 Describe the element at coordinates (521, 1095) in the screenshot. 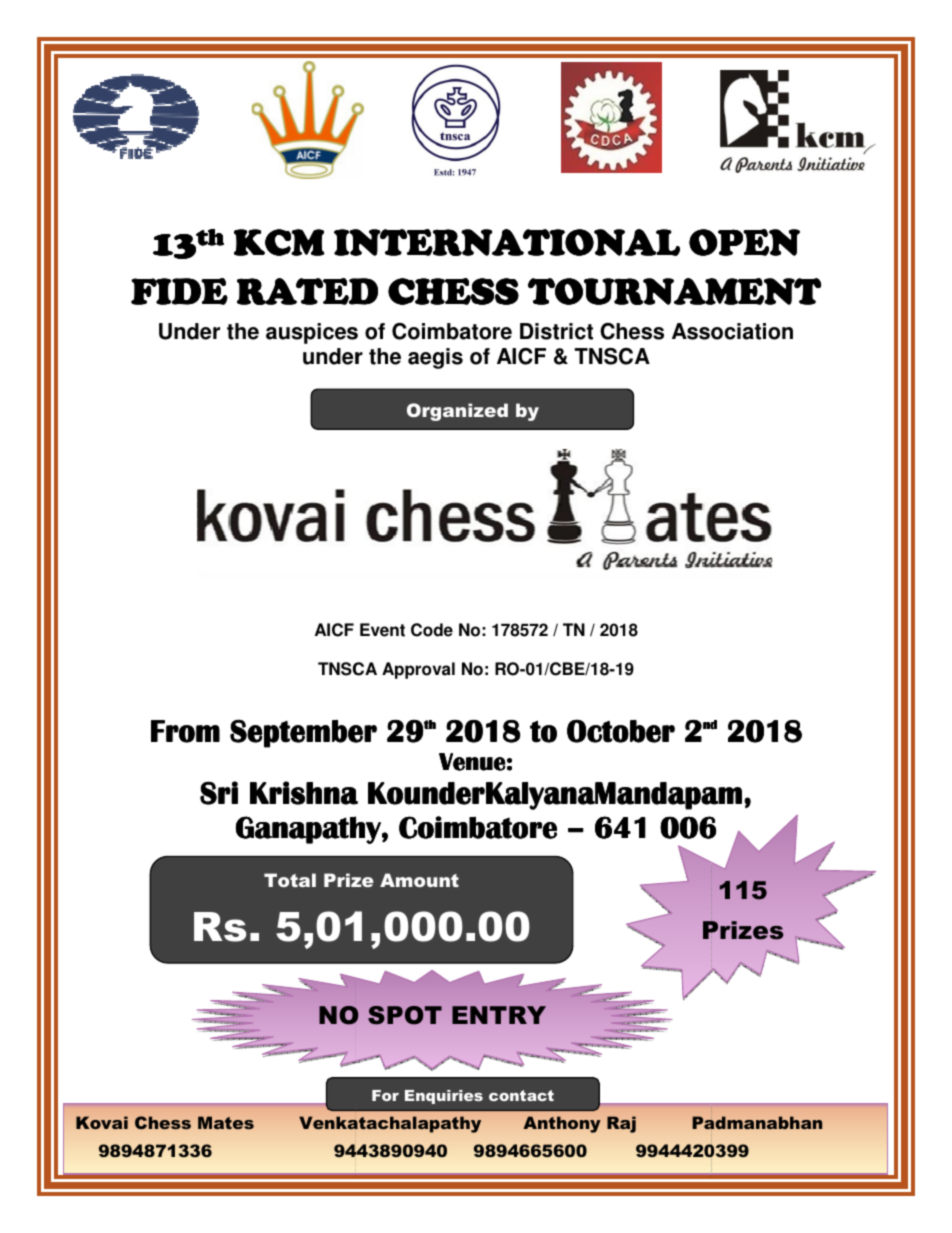

I see `contact` at that location.
